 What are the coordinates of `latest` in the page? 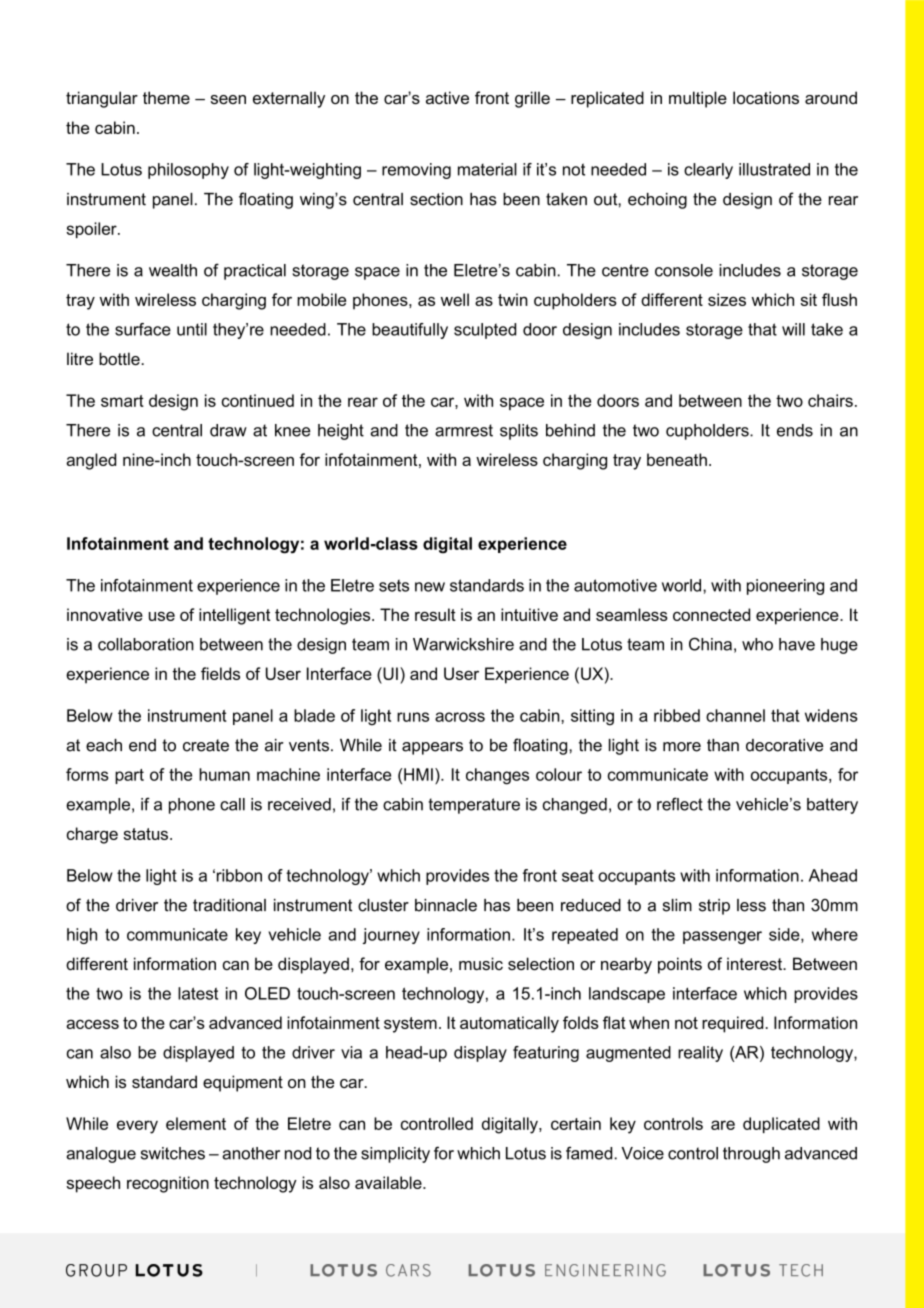 It's located at (198, 993).
